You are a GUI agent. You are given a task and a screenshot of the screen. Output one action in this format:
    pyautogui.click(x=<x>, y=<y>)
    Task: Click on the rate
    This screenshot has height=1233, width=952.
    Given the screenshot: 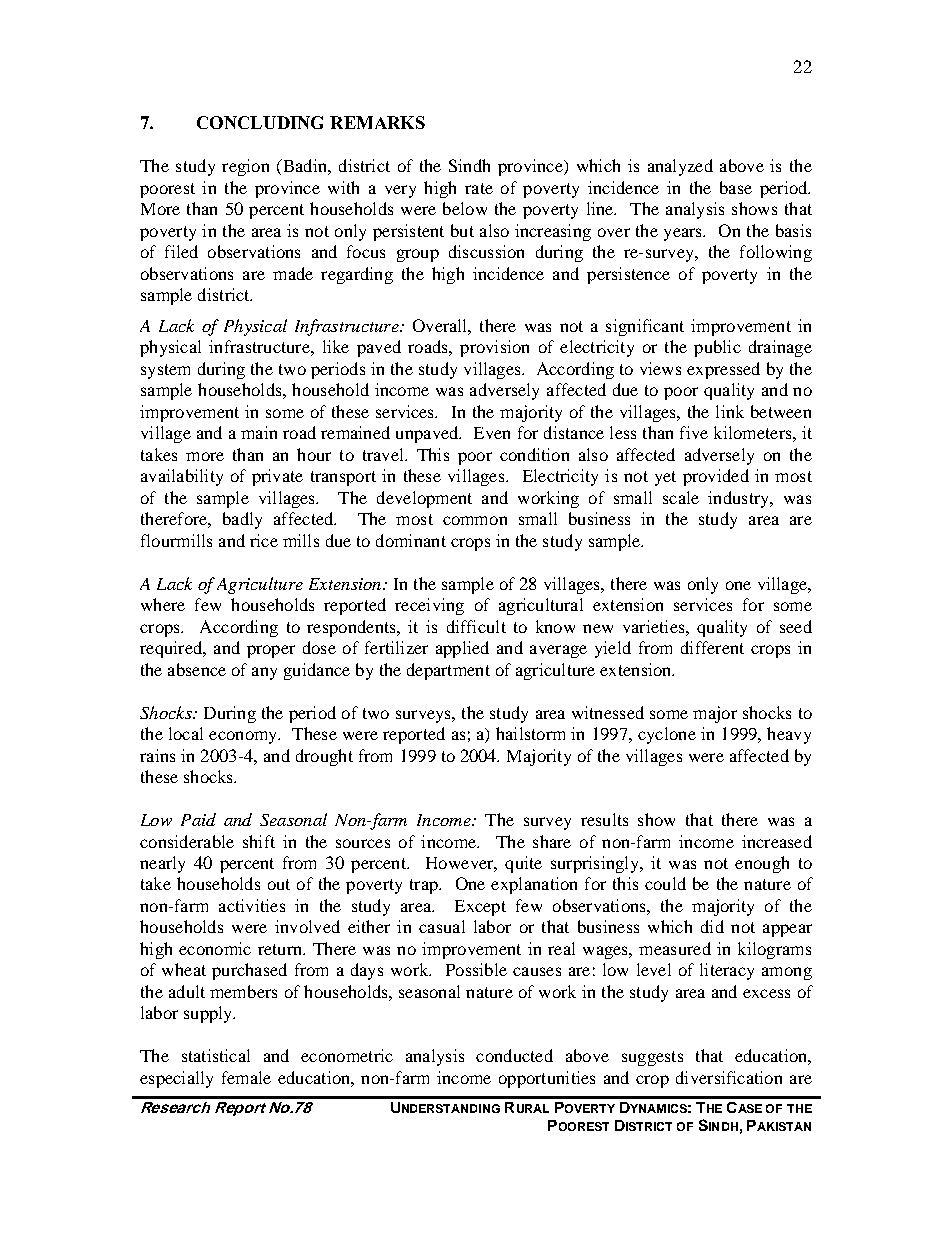 What is the action you would take?
    pyautogui.click(x=479, y=188)
